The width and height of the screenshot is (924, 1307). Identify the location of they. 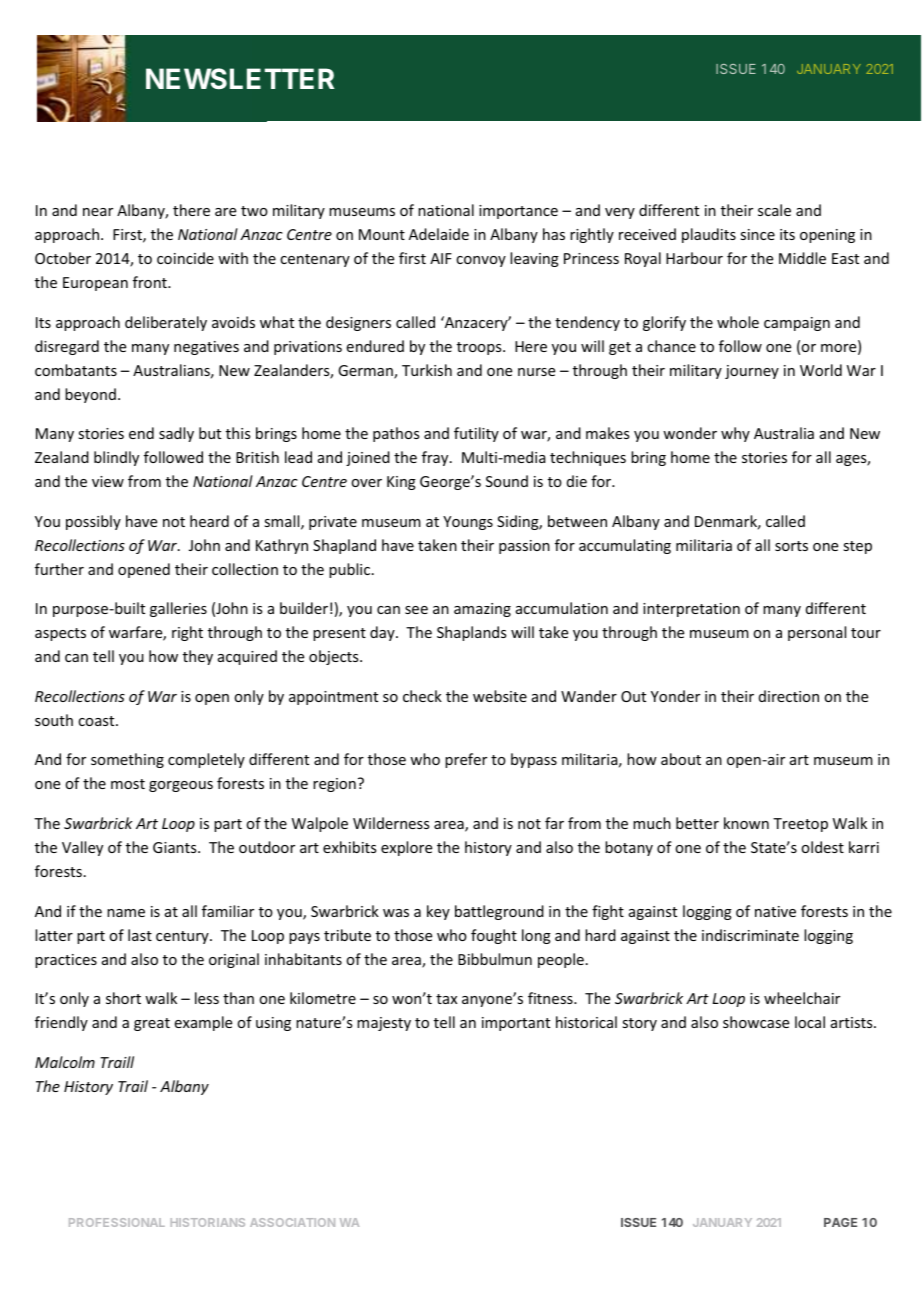
(198, 657).
